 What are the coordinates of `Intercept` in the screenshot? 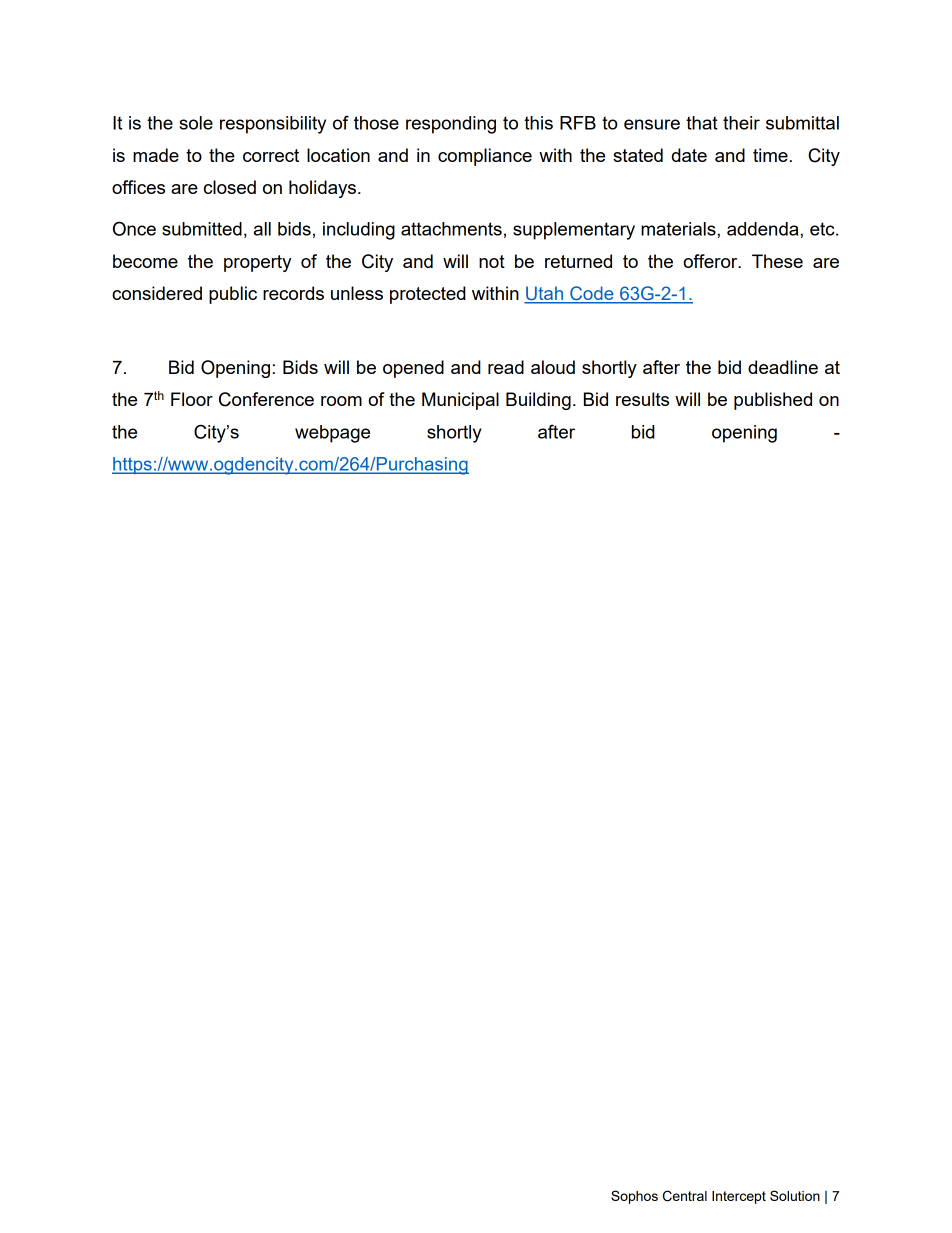 It's located at (739, 1197).
